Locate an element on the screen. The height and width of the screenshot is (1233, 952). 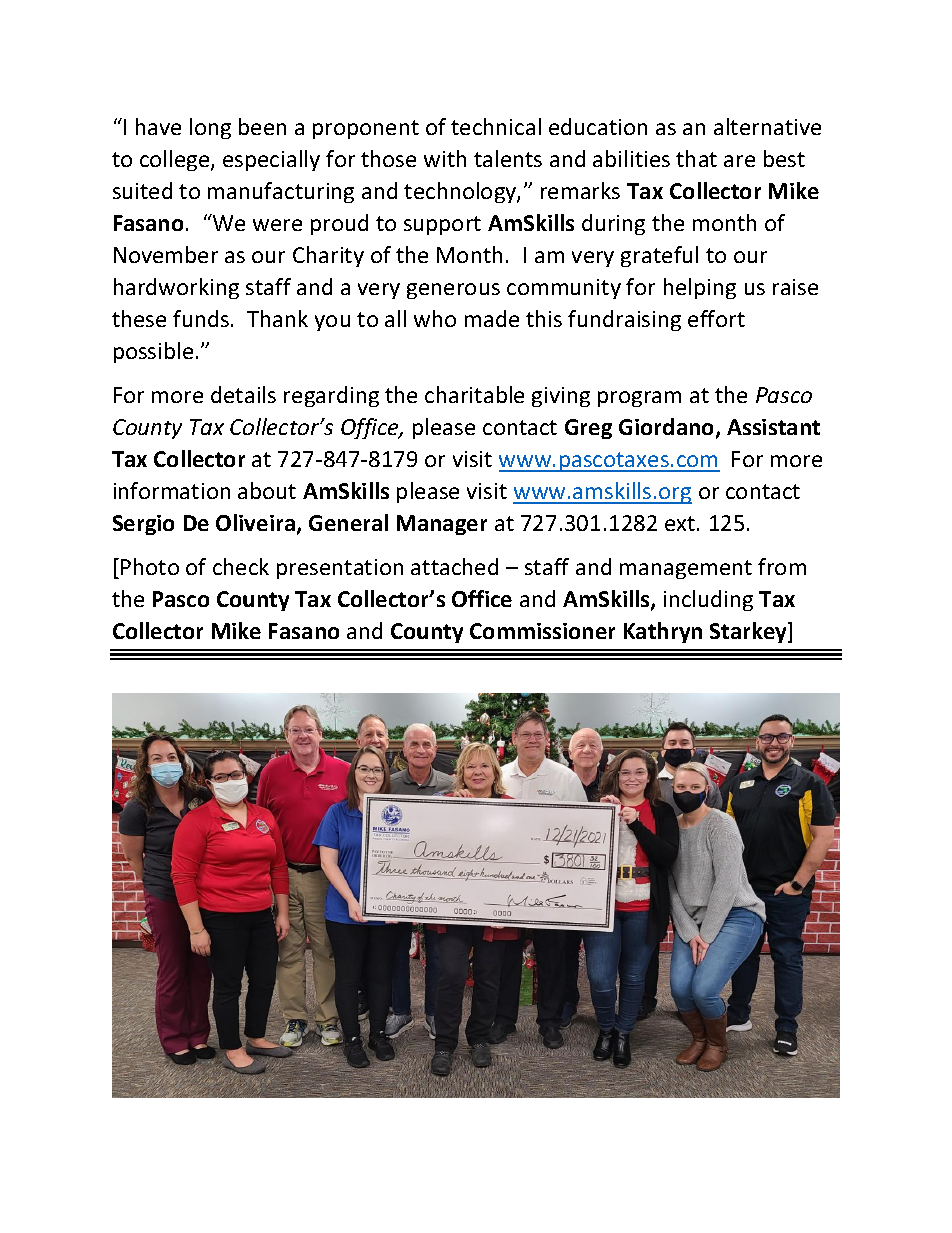
technical is located at coordinates (496, 126).
